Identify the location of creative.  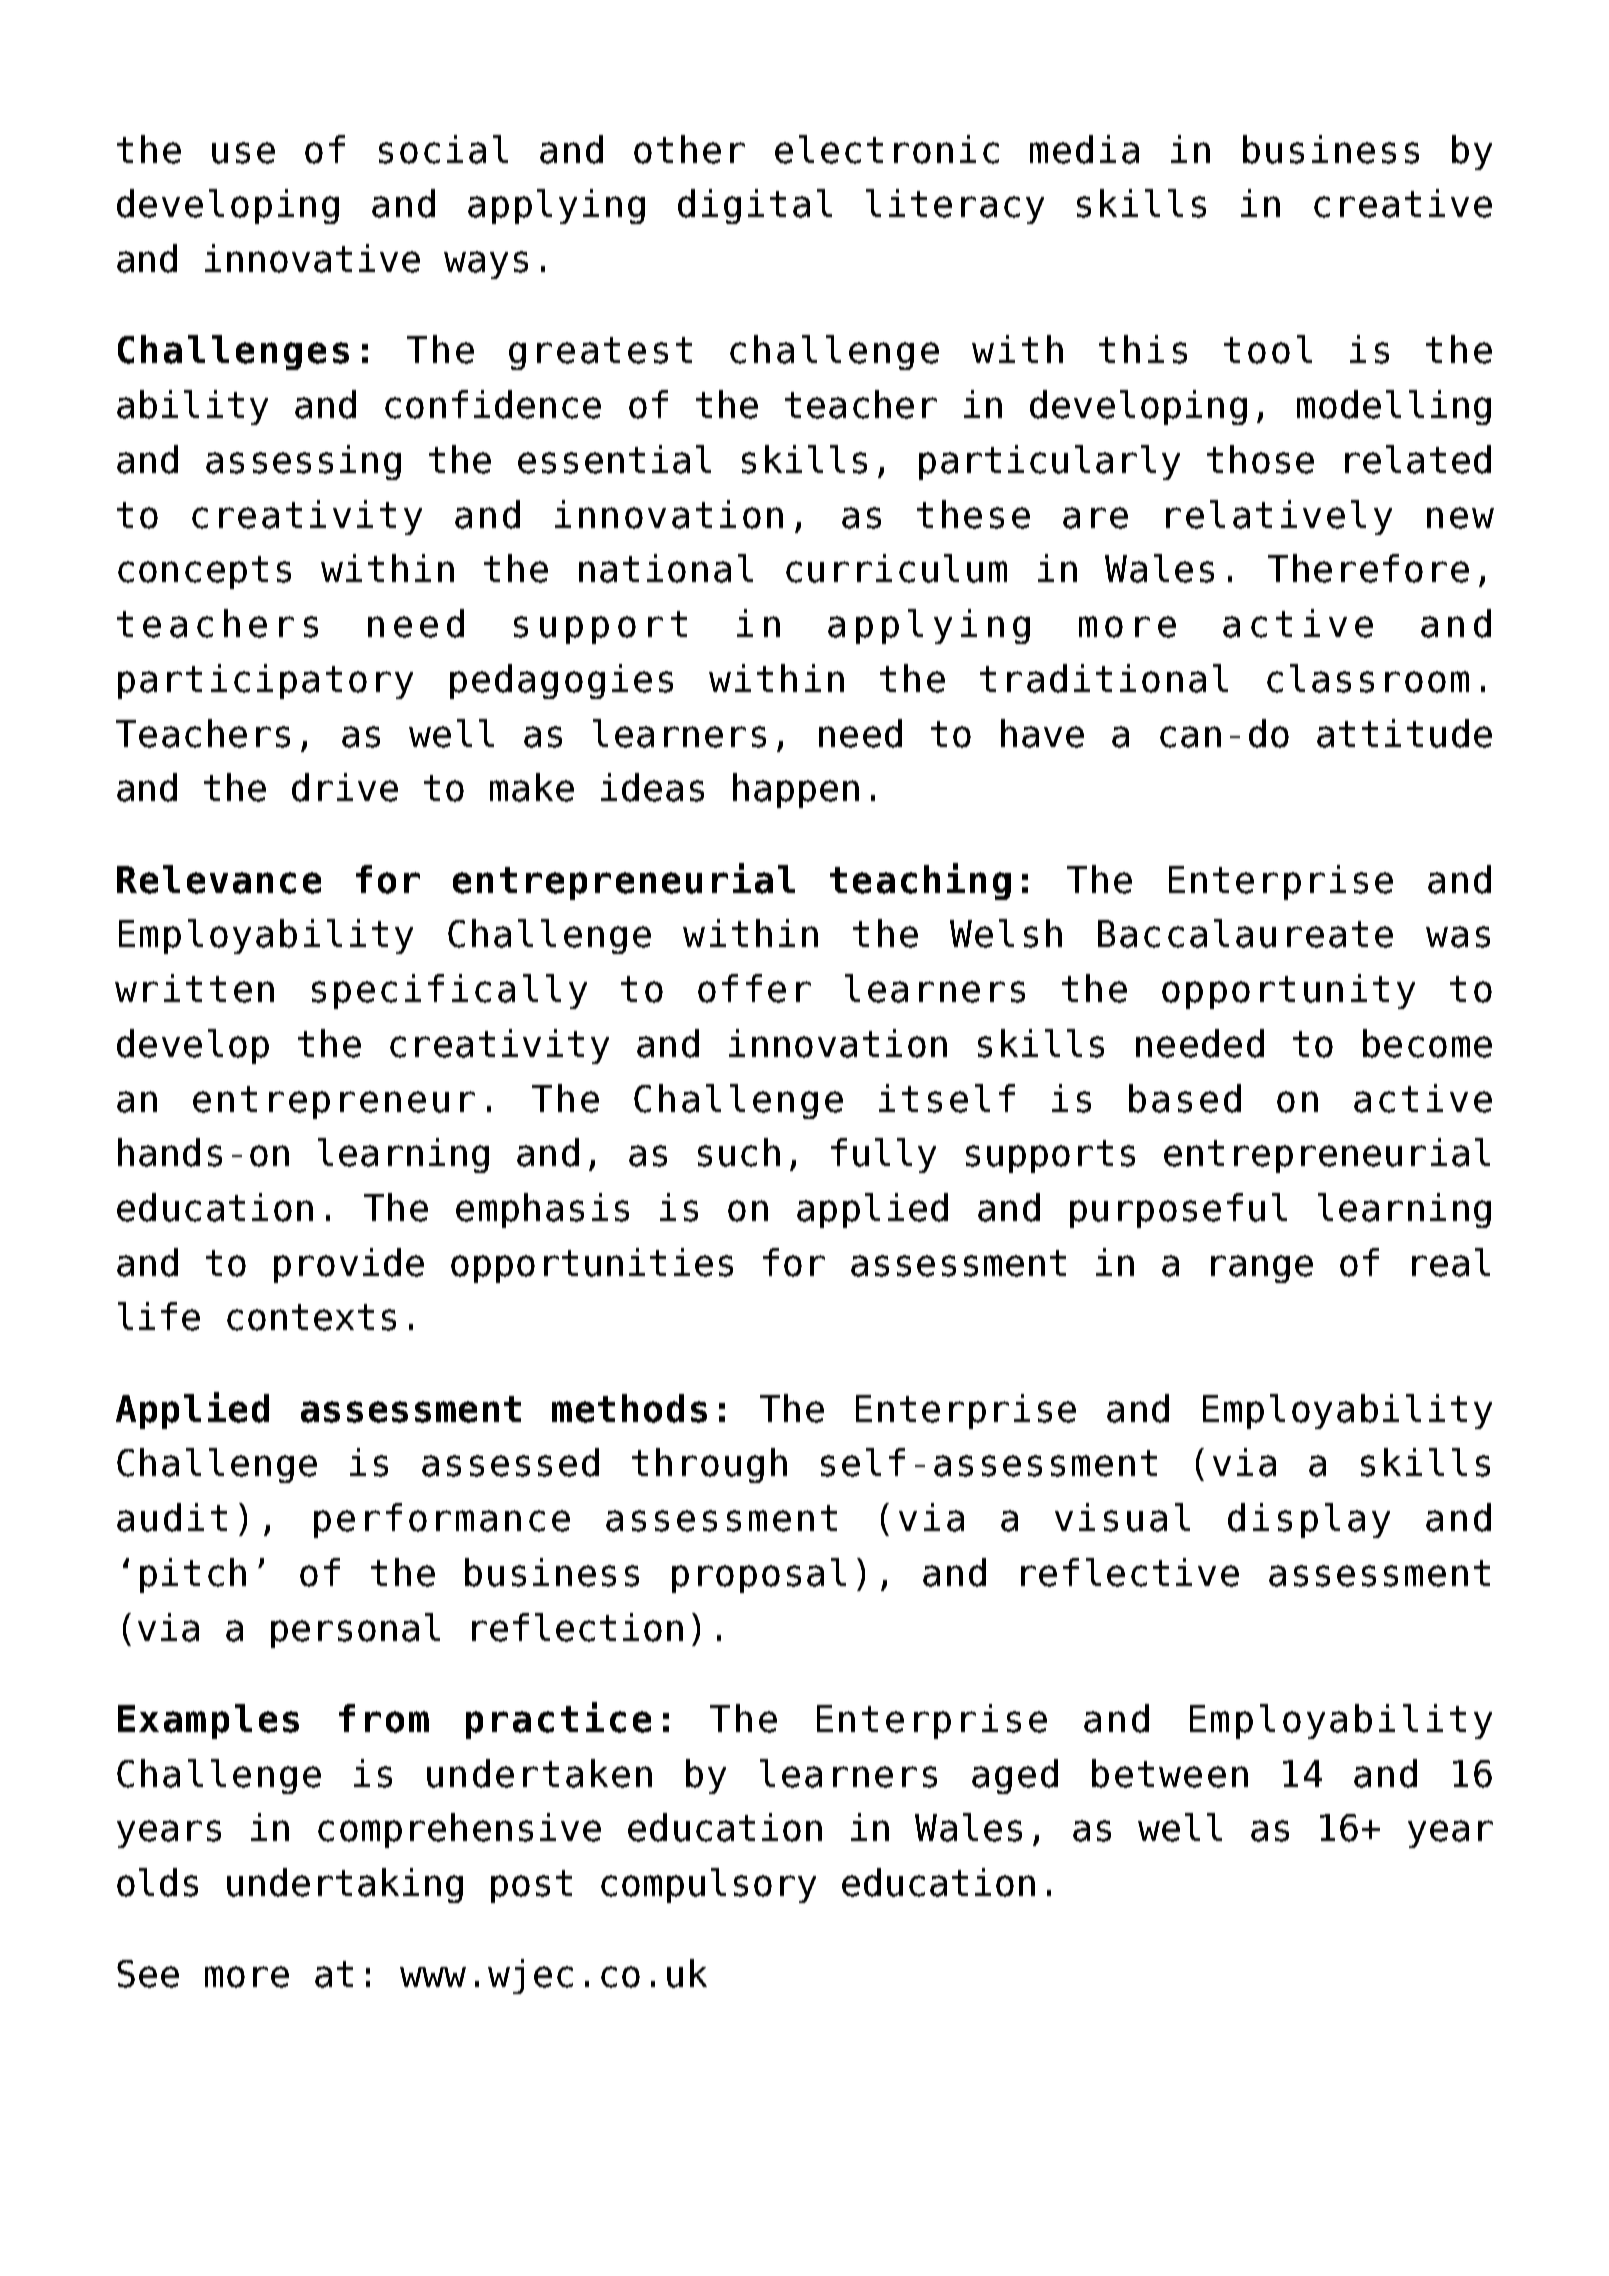
(1403, 203).
